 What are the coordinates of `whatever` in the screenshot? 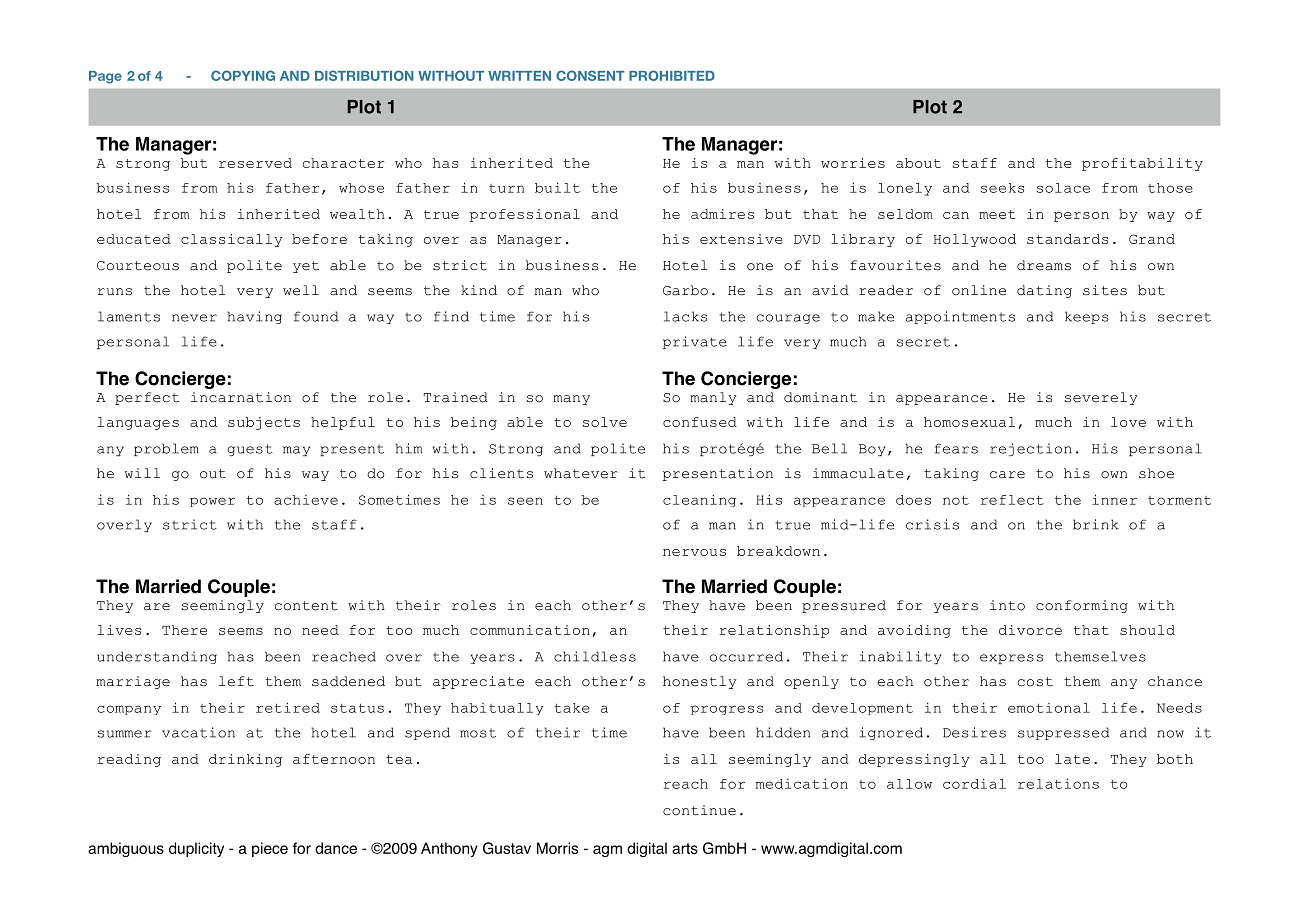 It's located at (581, 473).
